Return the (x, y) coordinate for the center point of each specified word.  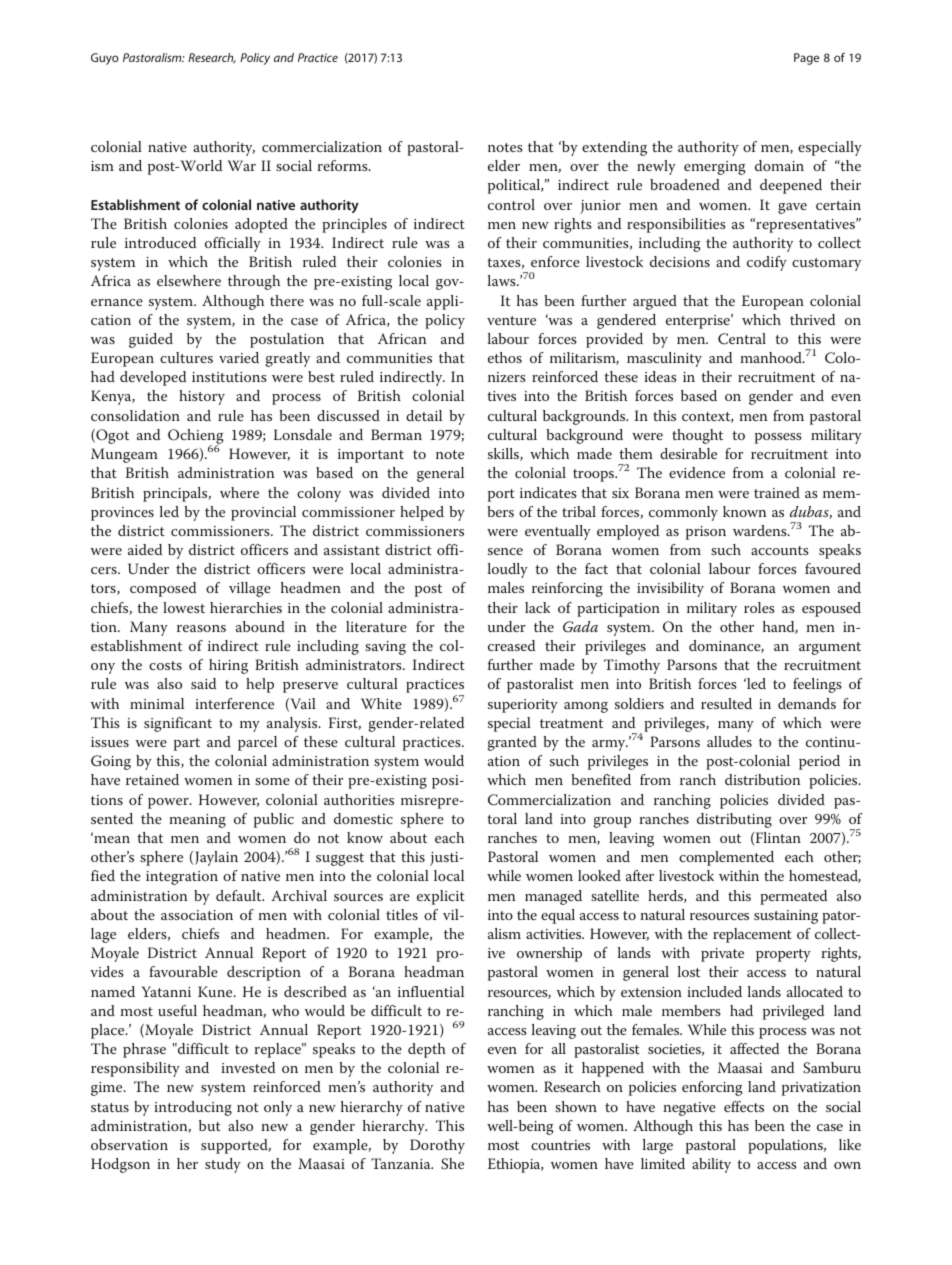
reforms (343, 165)
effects (744, 1106)
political (515, 186)
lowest (184, 607)
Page (806, 59)
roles (759, 607)
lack (537, 607)
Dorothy (437, 1146)
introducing (193, 1108)
